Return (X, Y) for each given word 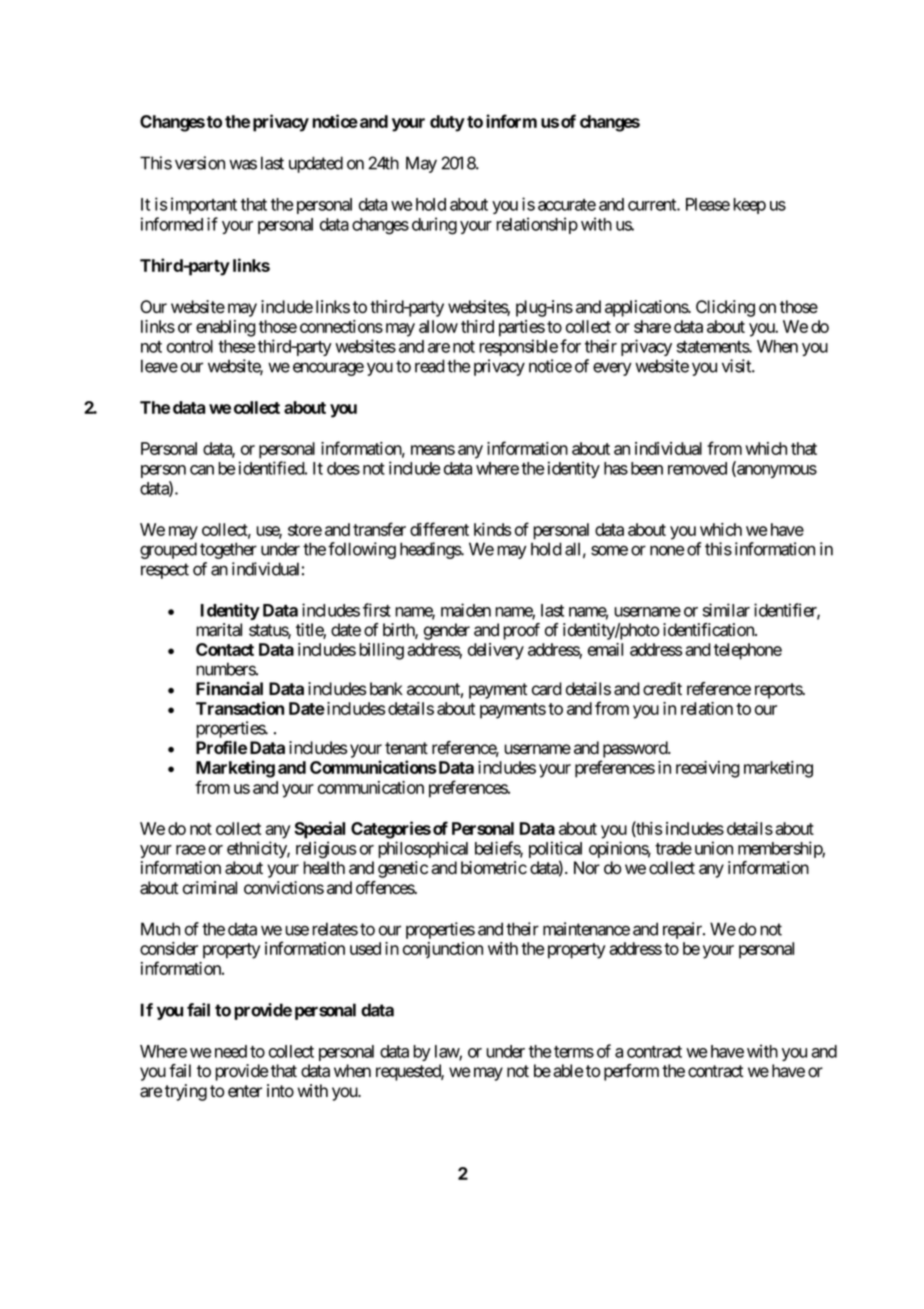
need (231, 1051)
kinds (492, 529)
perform (631, 1072)
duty (447, 123)
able (568, 1071)
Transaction (240, 708)
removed (697, 468)
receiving (708, 769)
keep (749, 206)
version (200, 163)
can (202, 470)
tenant (406, 748)
